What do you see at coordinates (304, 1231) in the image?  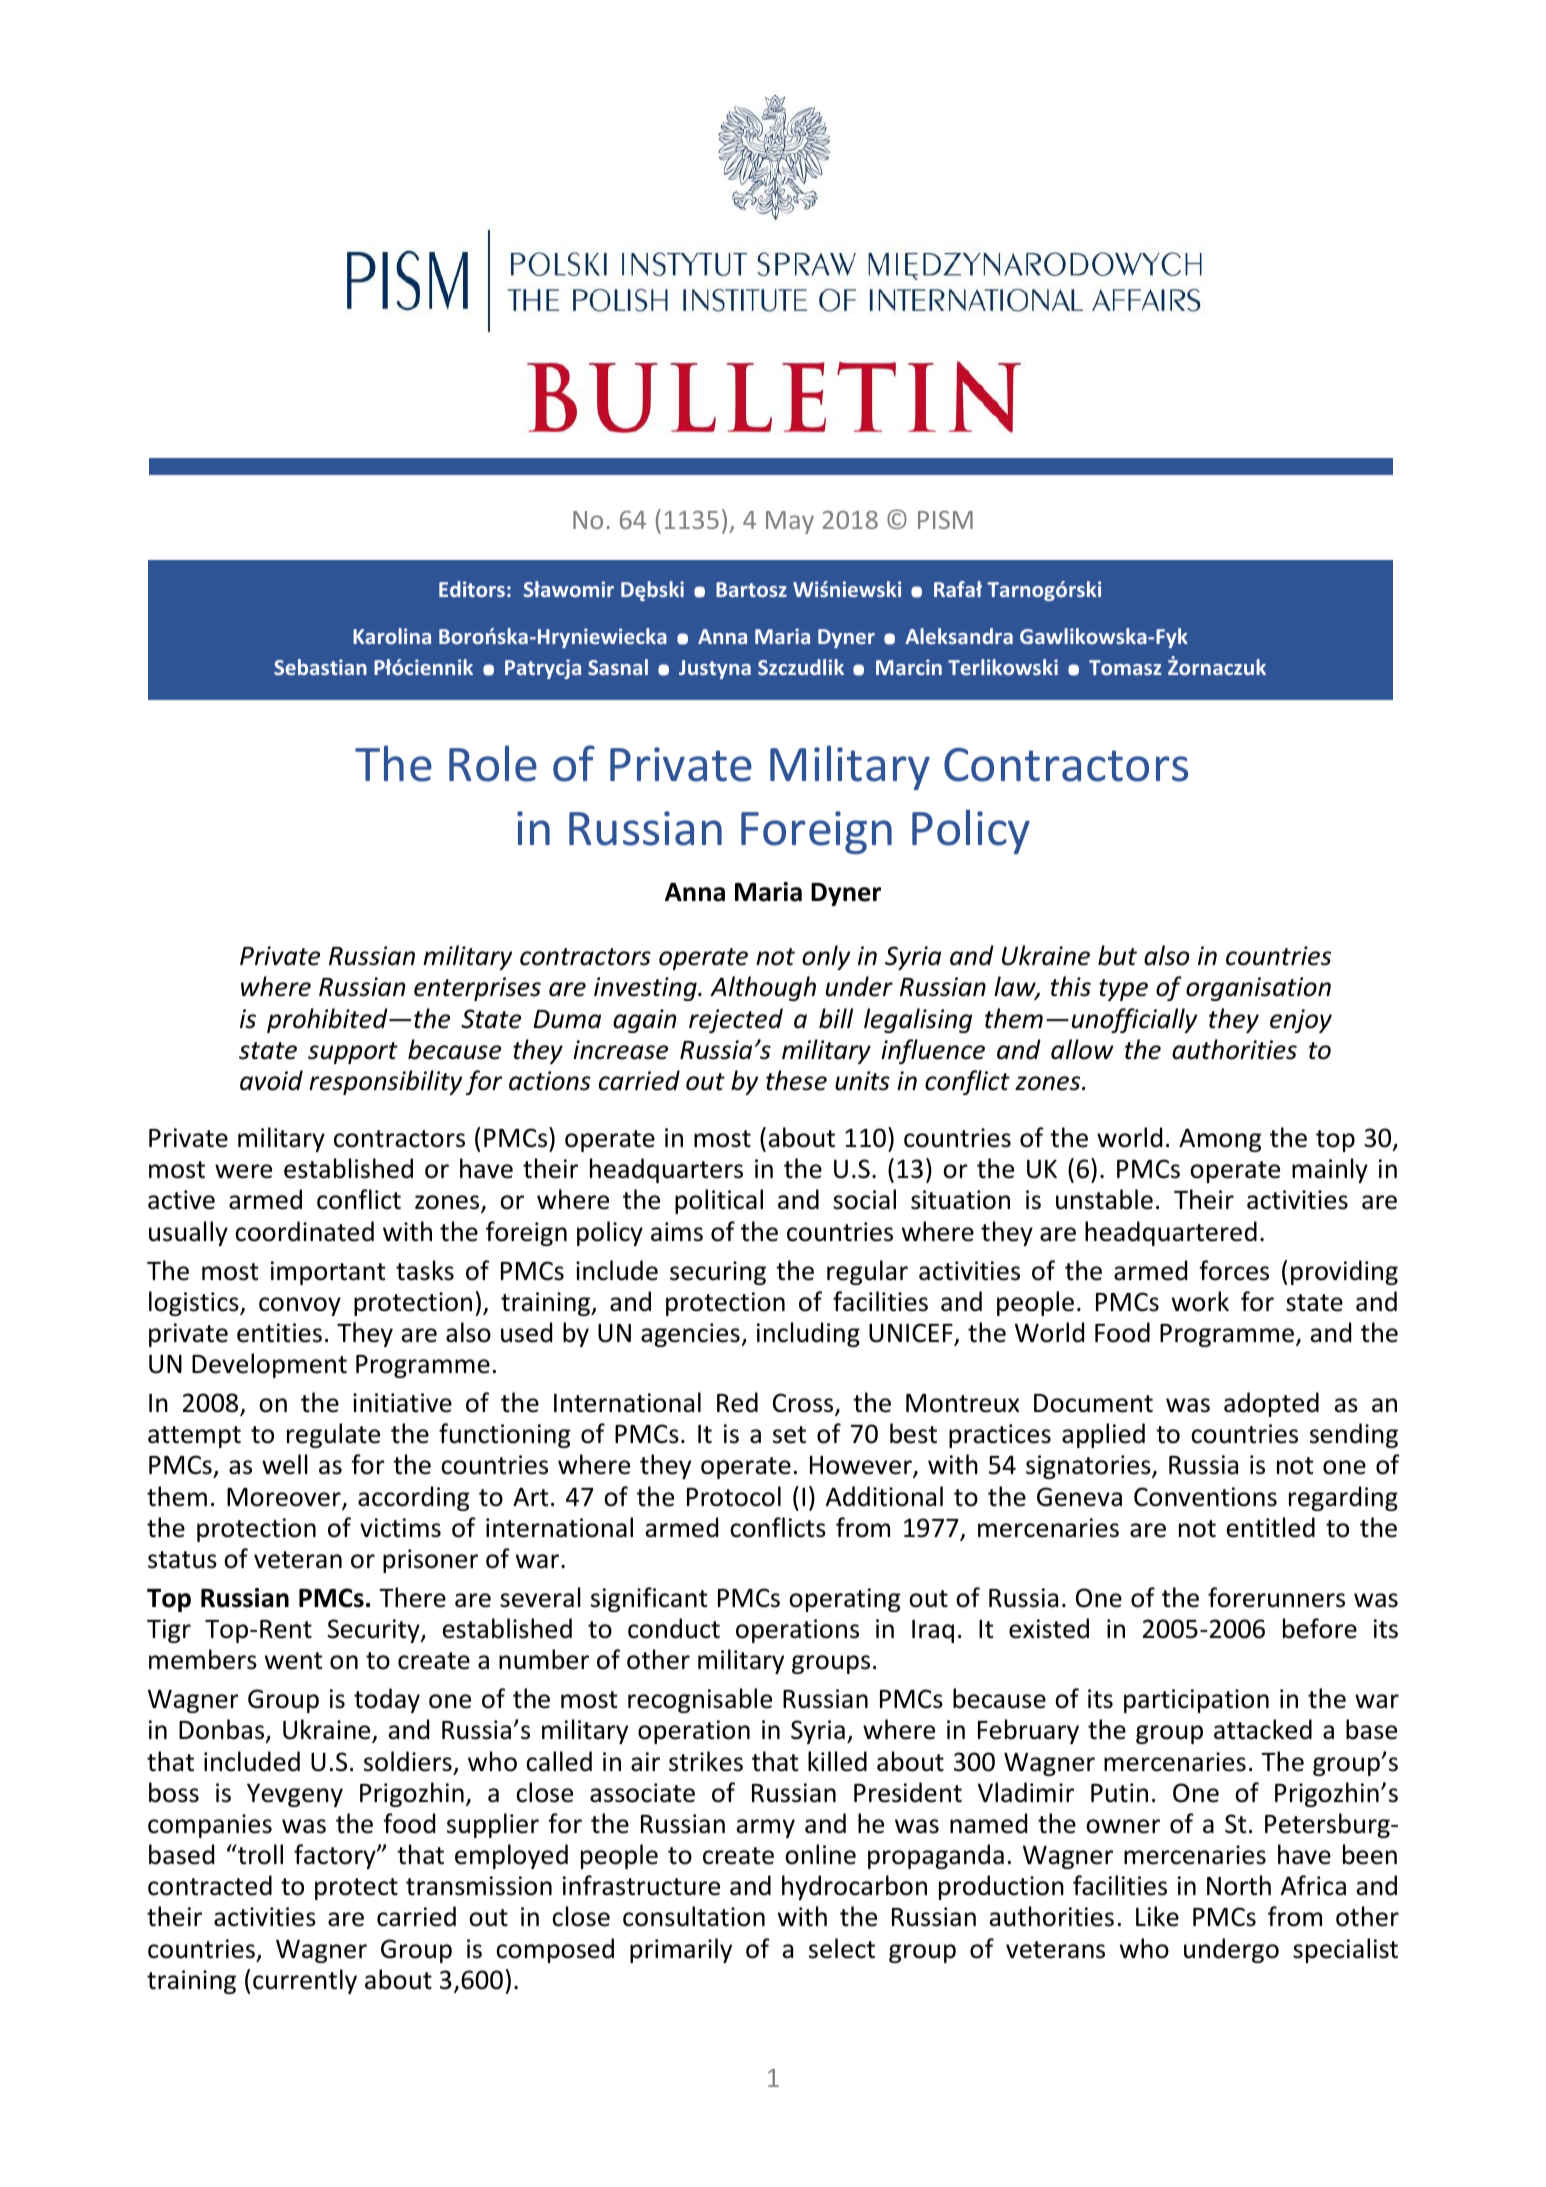 I see `coordinated` at bounding box center [304, 1231].
